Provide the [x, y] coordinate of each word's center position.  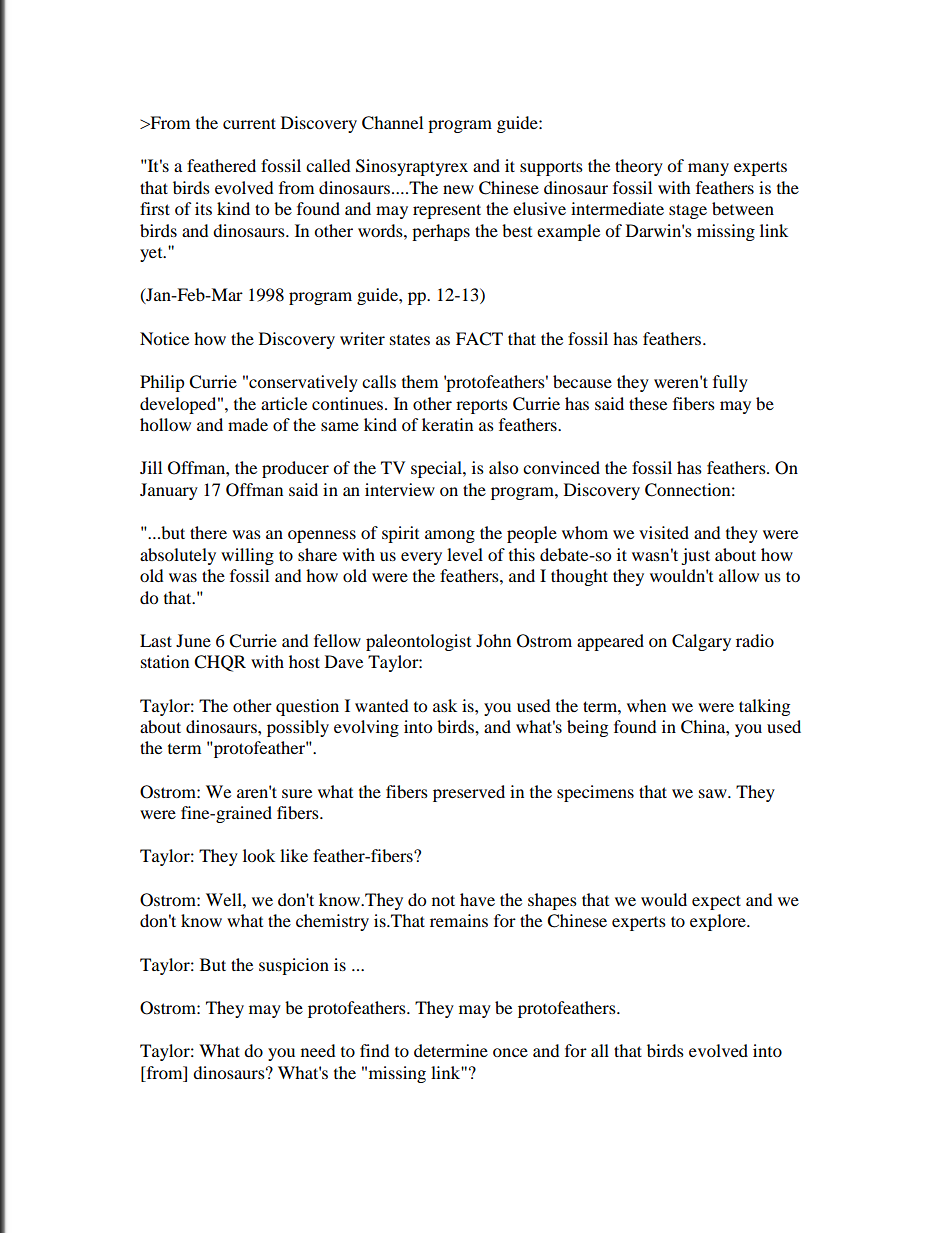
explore [719, 922]
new [458, 189]
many [708, 169]
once [510, 1052]
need [318, 1050]
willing [247, 556]
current [249, 123]
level [465, 554]
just [695, 556]
